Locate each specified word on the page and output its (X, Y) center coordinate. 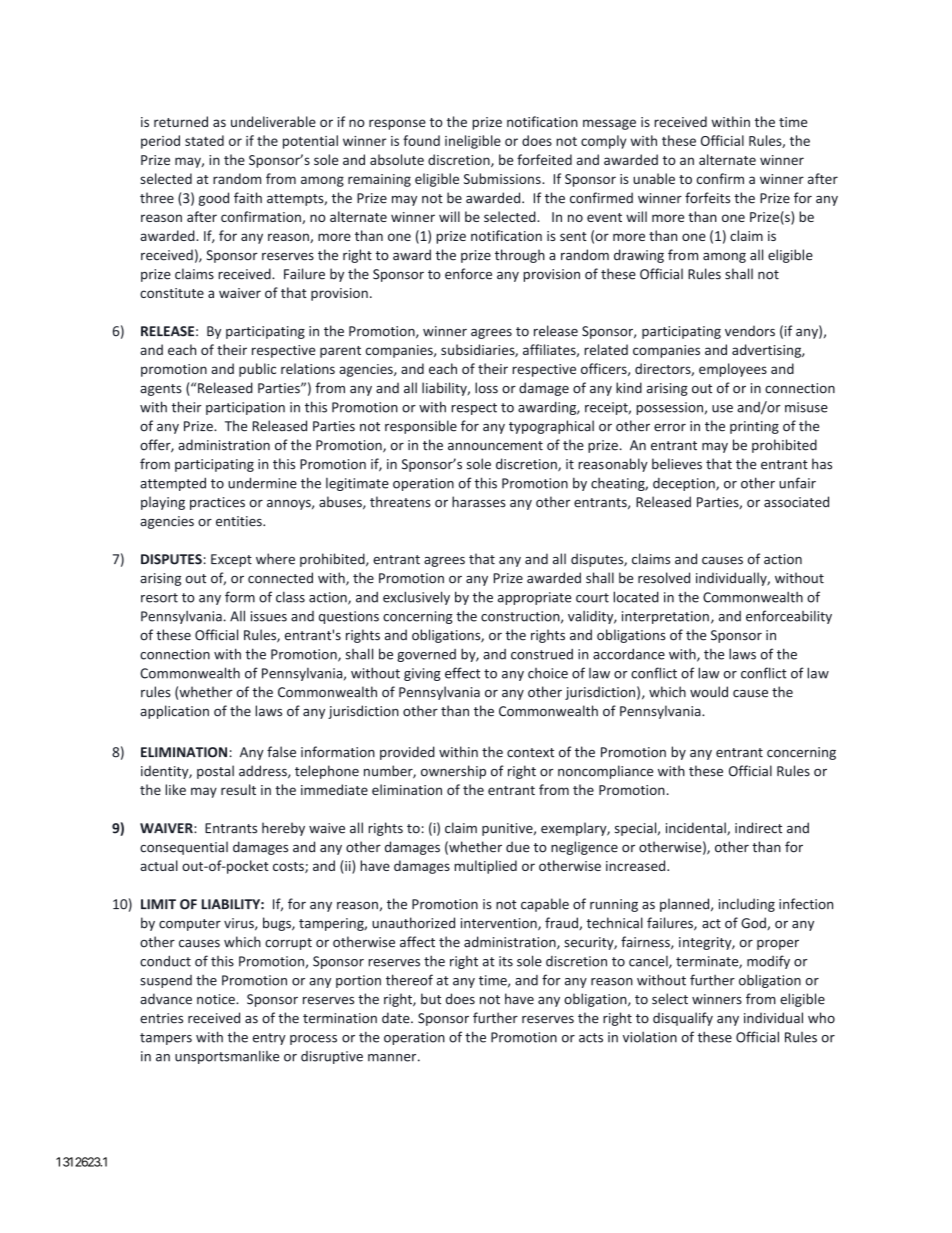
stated (204, 140)
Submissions (503, 178)
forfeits (707, 198)
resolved (664, 578)
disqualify (683, 1019)
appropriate (534, 598)
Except (231, 560)
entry (269, 1039)
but (431, 999)
